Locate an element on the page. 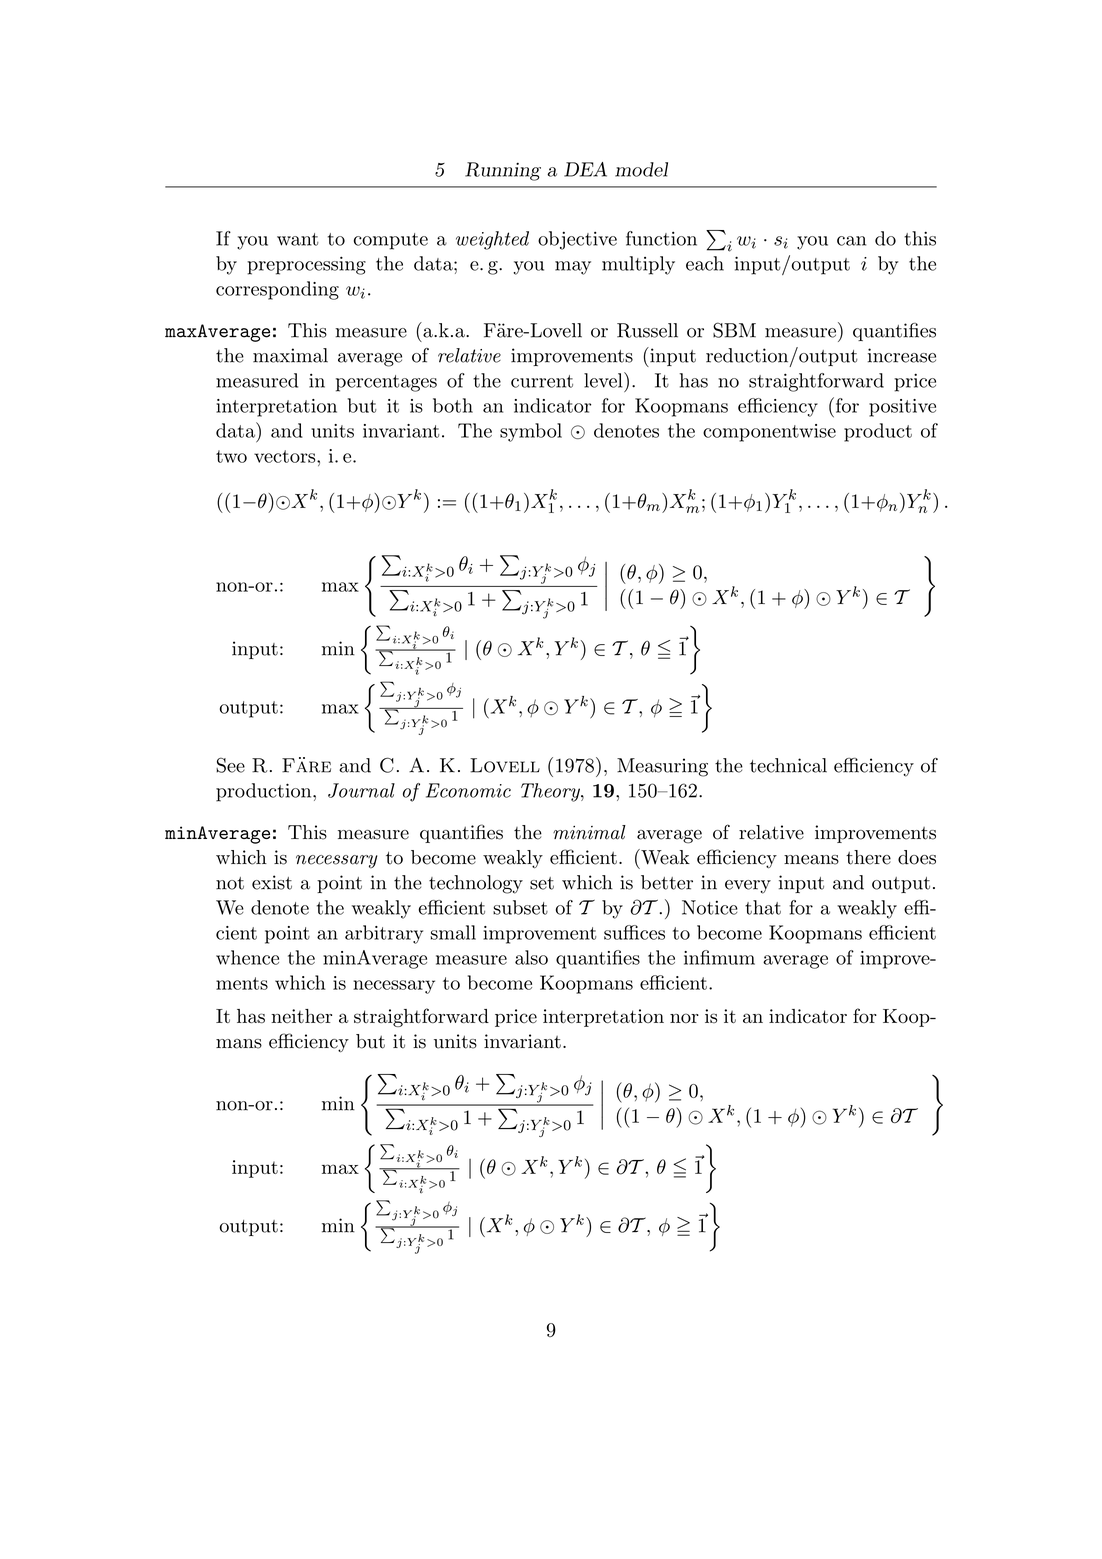  symbol is located at coordinates (531, 432).
